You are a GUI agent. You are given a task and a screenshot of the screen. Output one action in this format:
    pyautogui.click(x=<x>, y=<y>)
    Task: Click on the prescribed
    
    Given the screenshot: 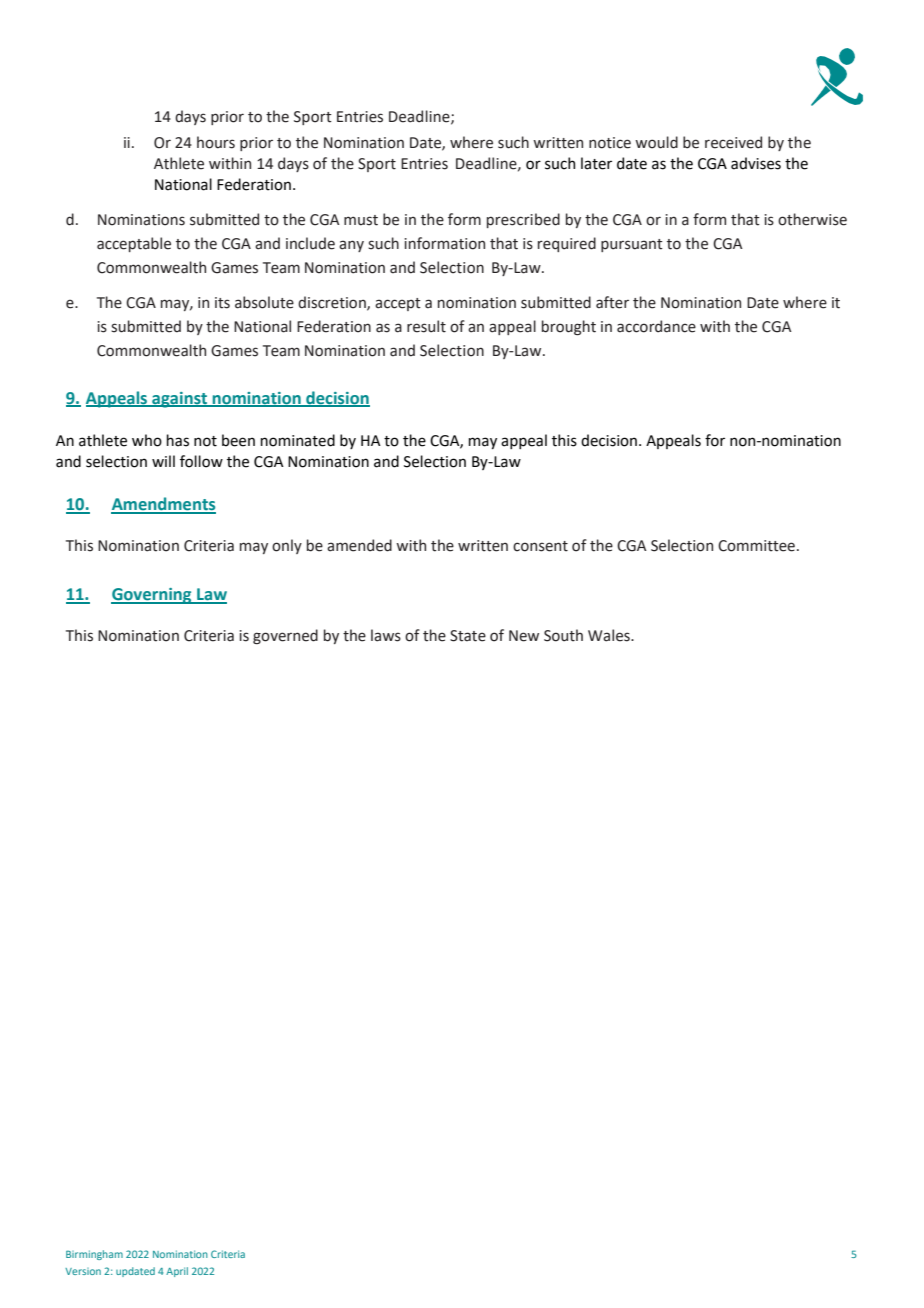 What is the action you would take?
    pyautogui.click(x=523, y=220)
